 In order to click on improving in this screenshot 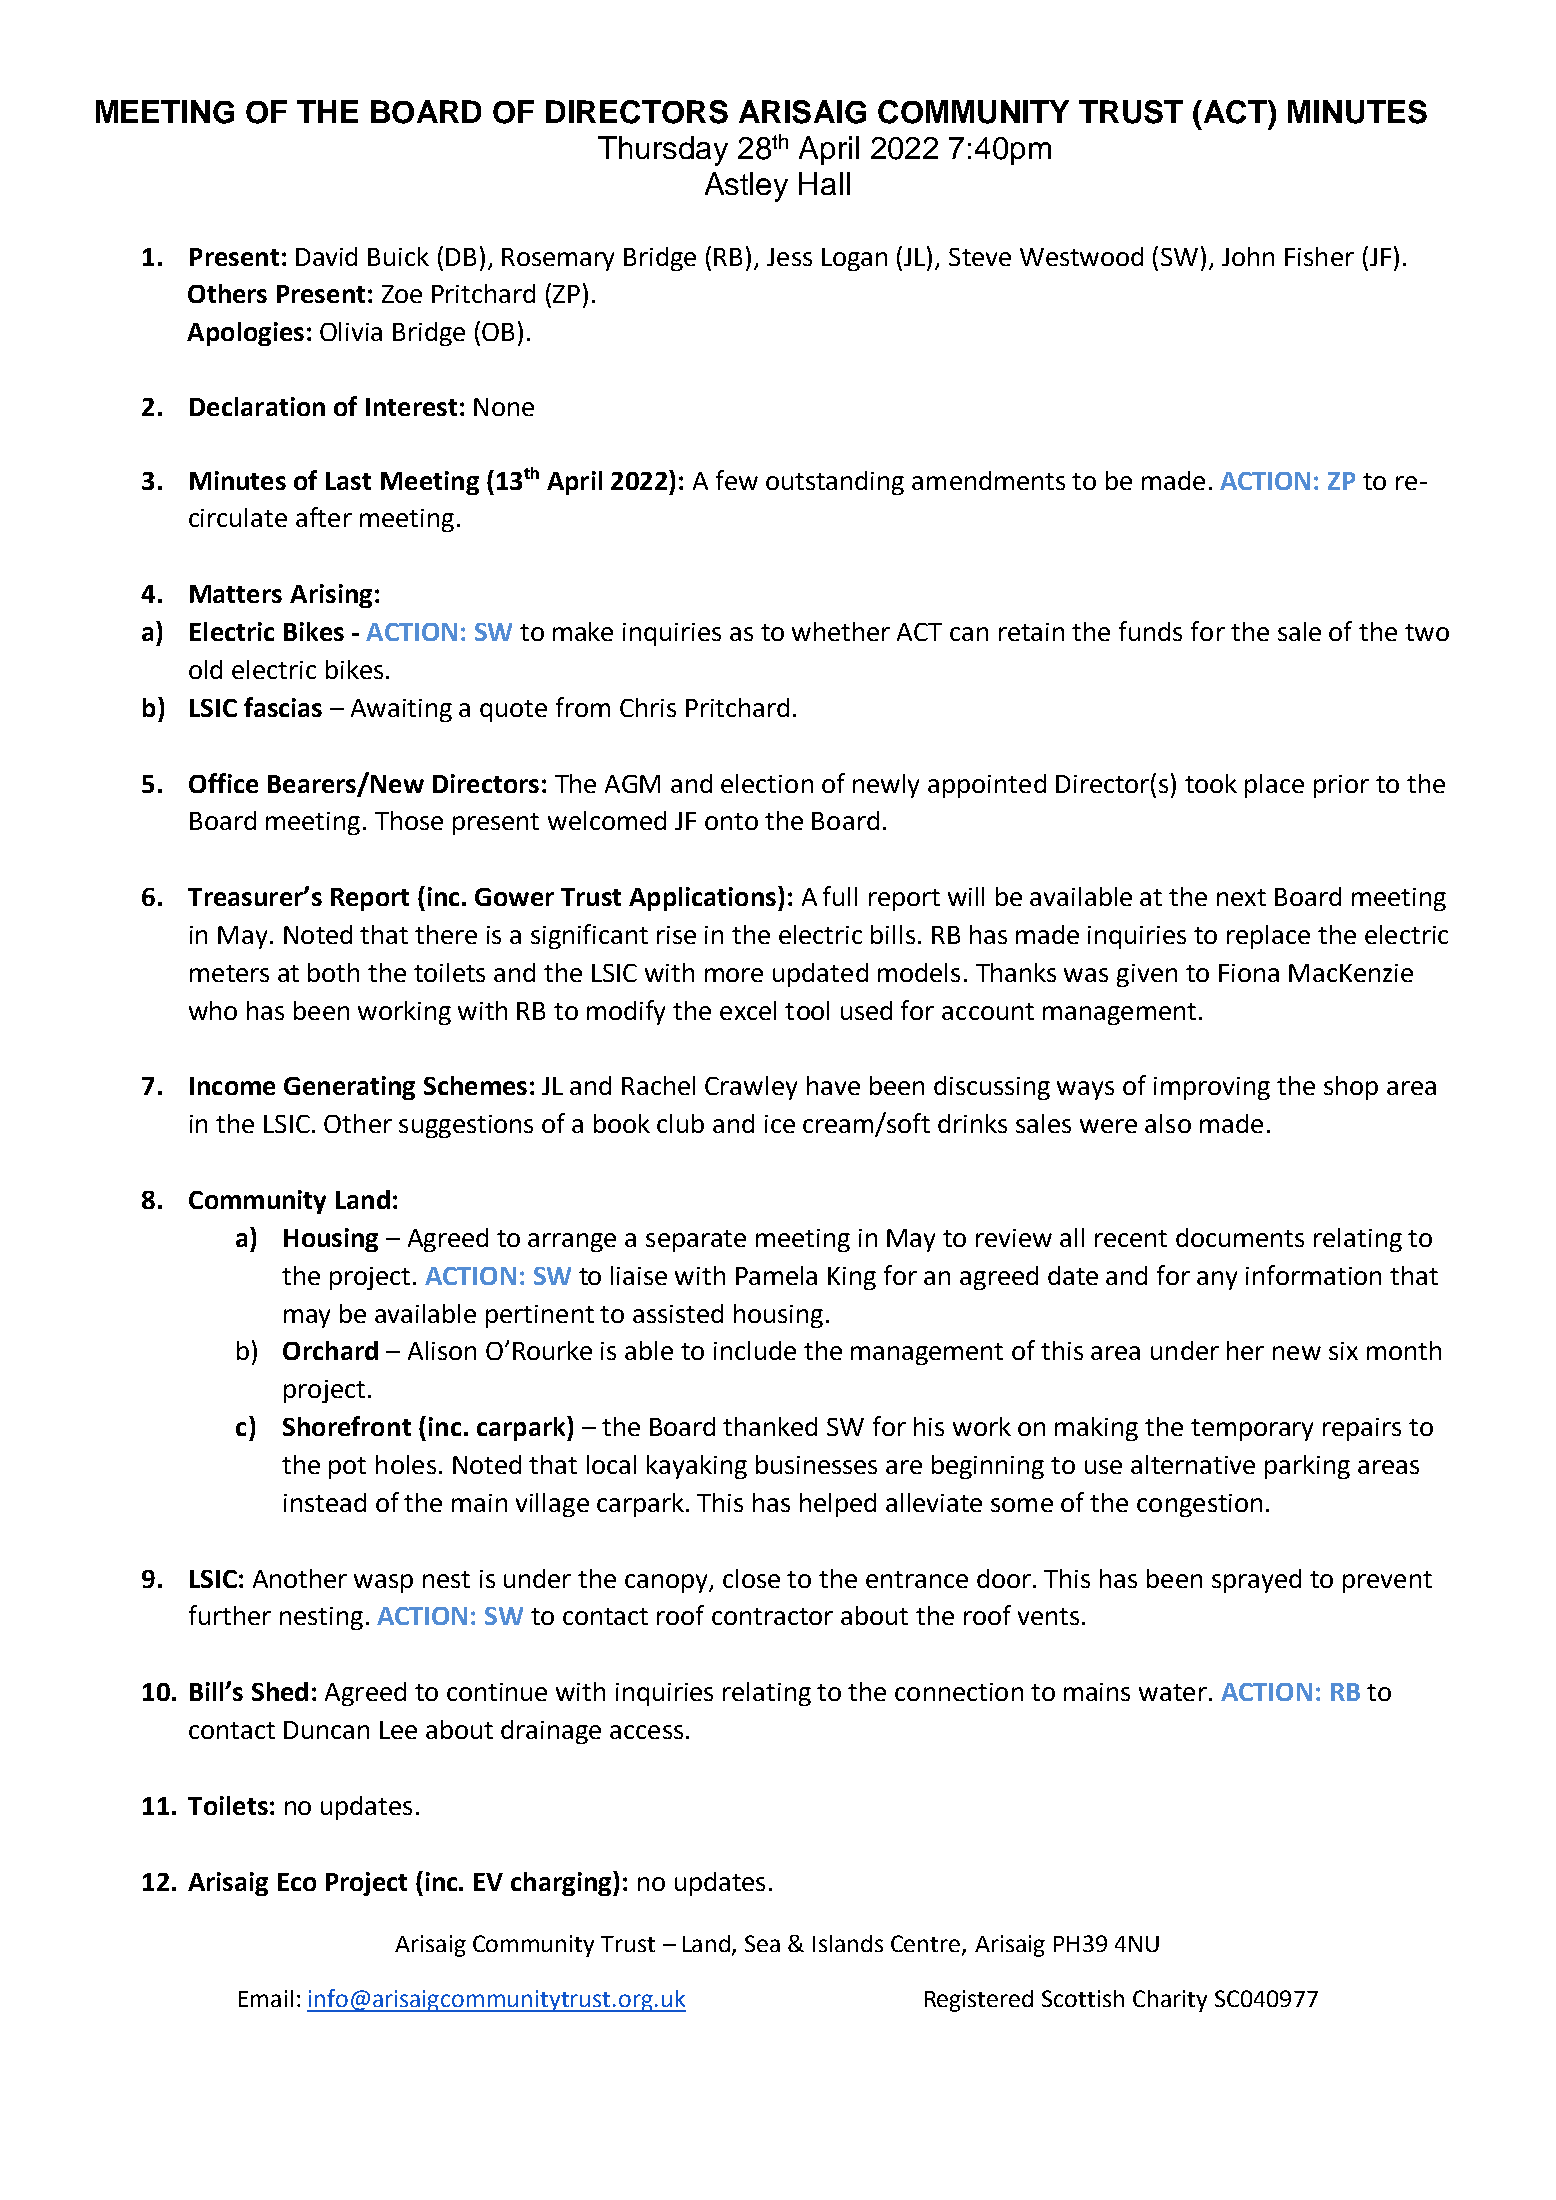, I will do `click(1212, 1088)`.
